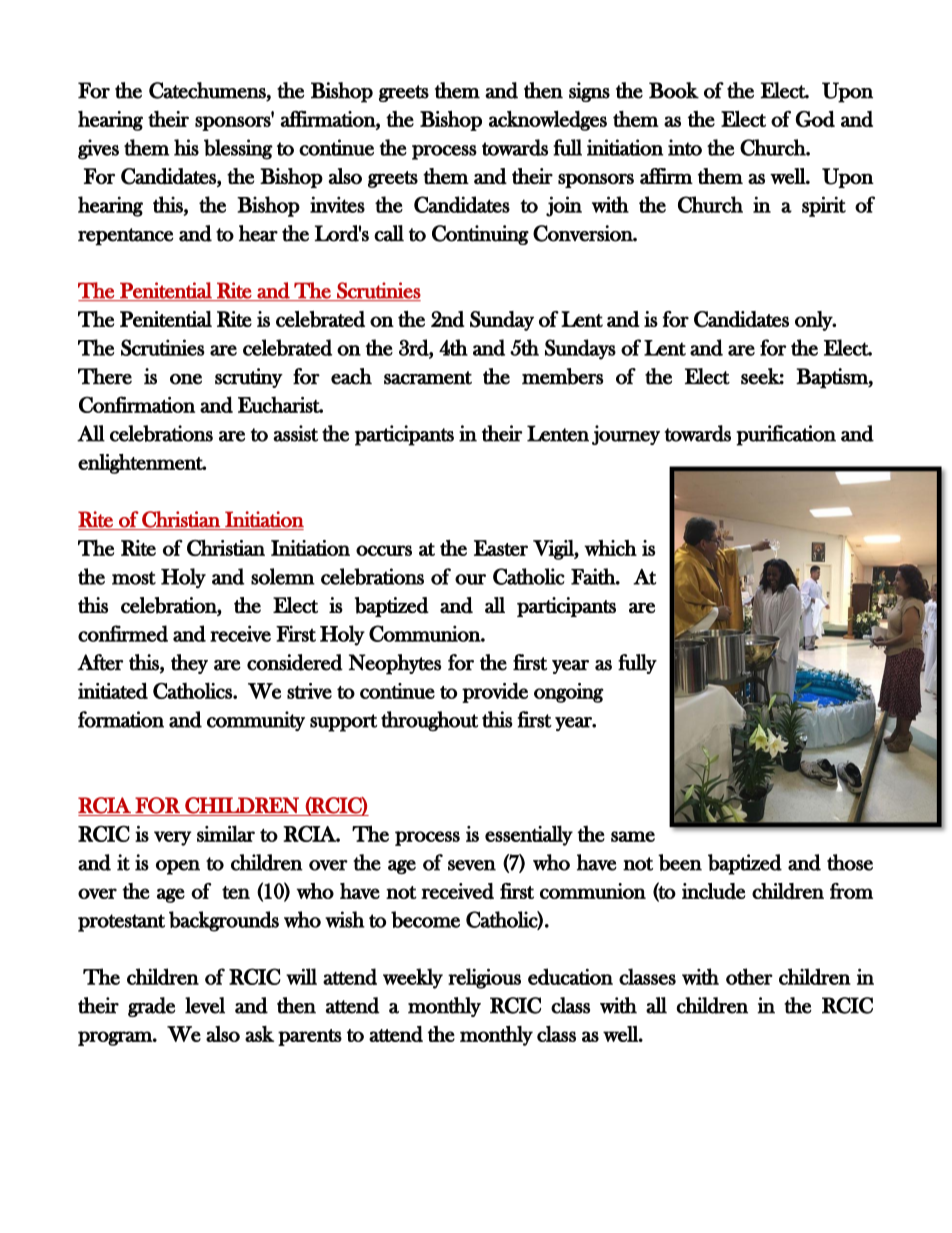 The image size is (952, 1233). I want to click on Easter, so click(501, 548).
